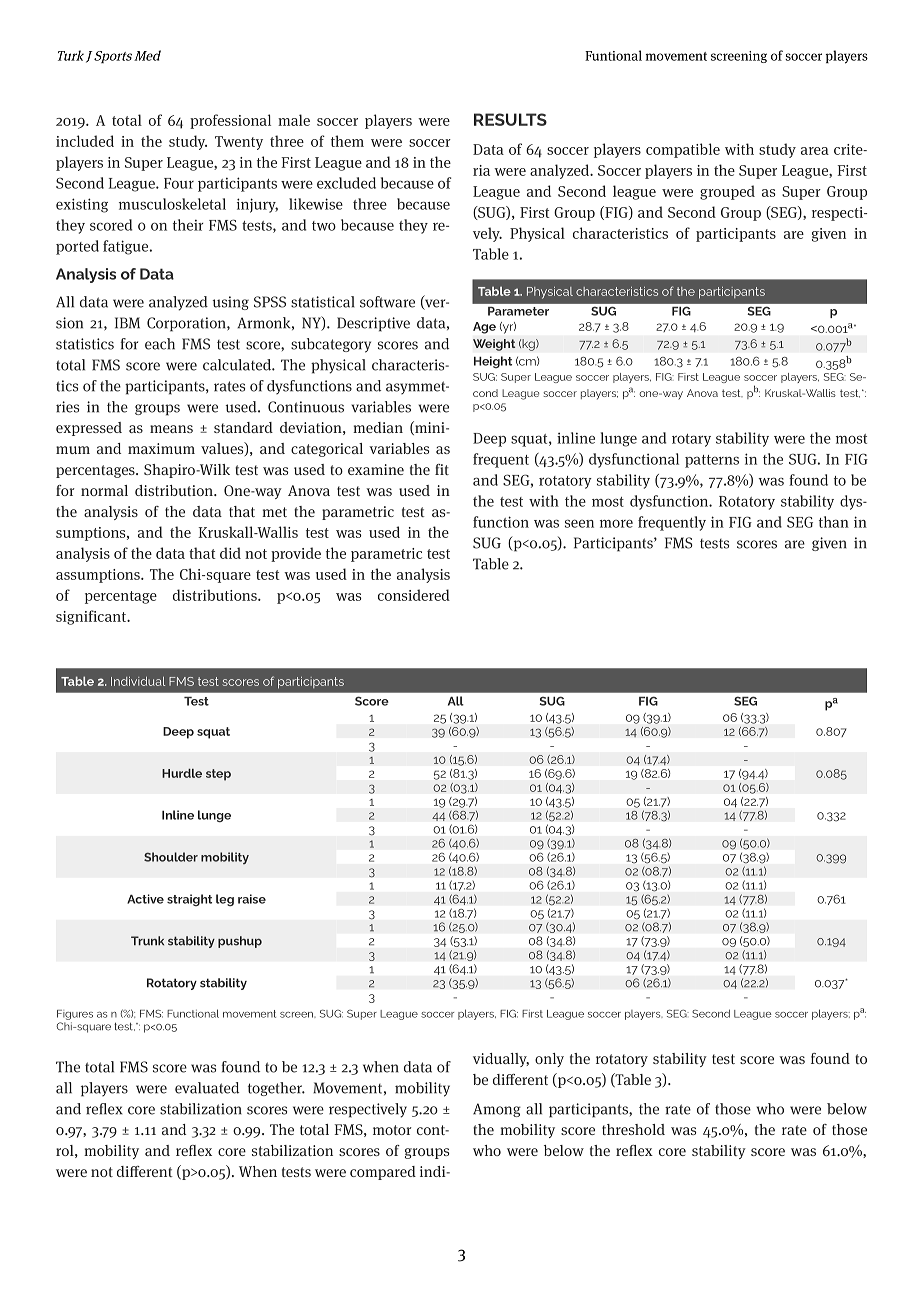 The height and width of the image is (1308, 924). I want to click on seen, so click(579, 523).
